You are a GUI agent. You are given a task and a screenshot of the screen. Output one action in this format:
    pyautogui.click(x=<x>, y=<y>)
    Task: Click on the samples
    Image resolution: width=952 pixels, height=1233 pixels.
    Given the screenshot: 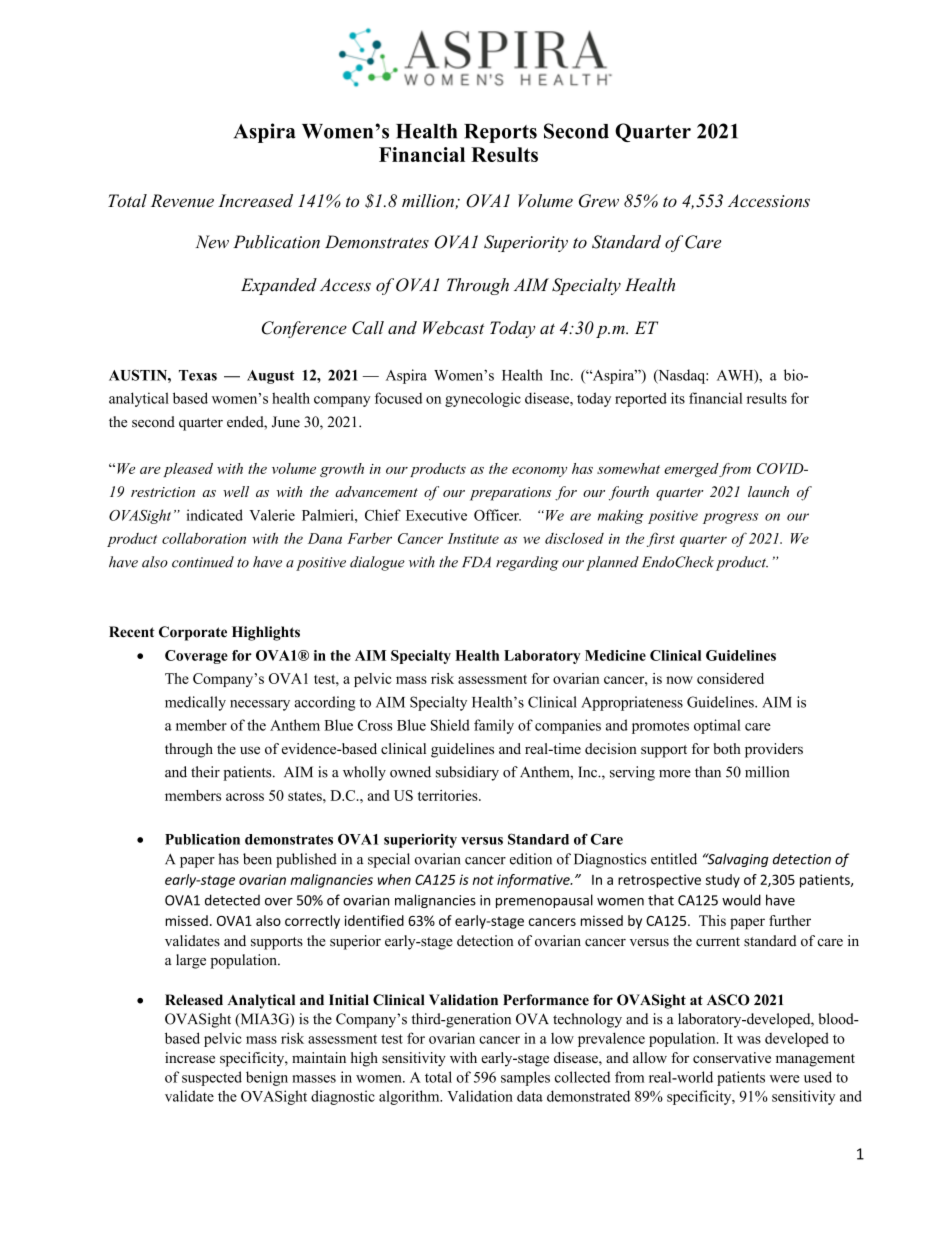 What is the action you would take?
    pyautogui.click(x=525, y=1078)
